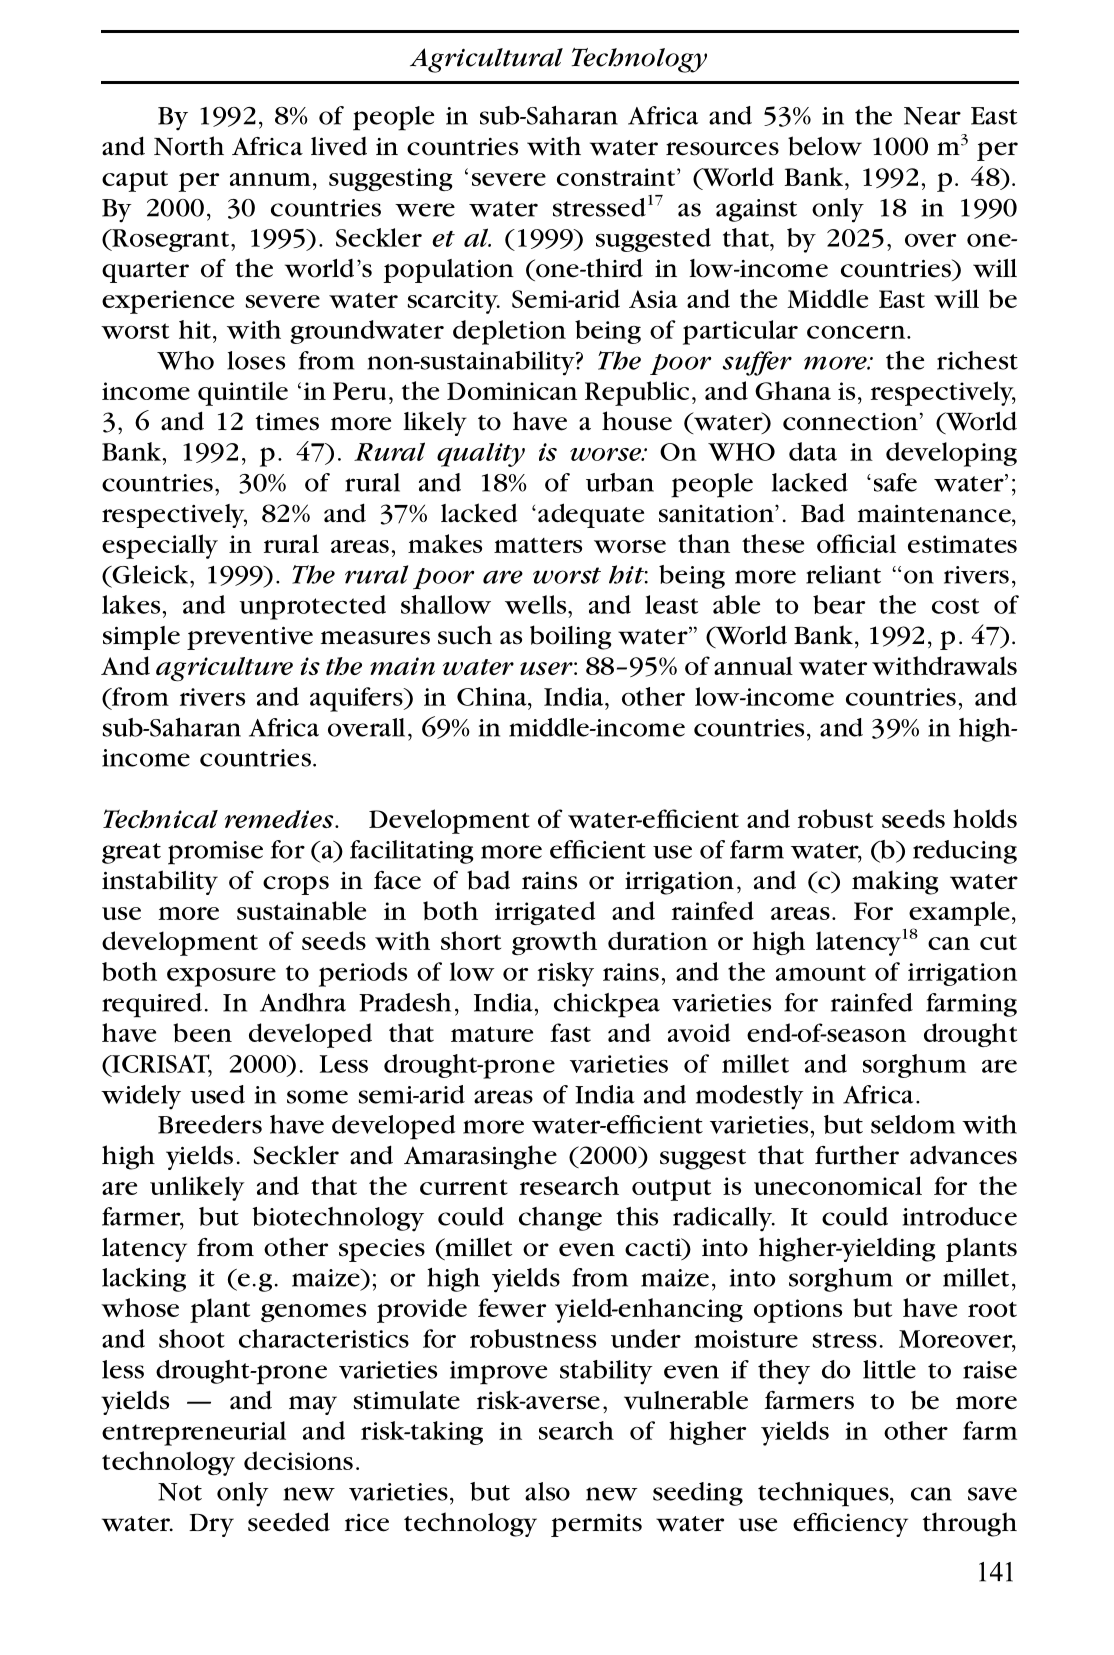 This screenshot has width=1114, height=1655. What do you see at coordinates (486, 60) in the screenshot?
I see `Agricultural` at bounding box center [486, 60].
